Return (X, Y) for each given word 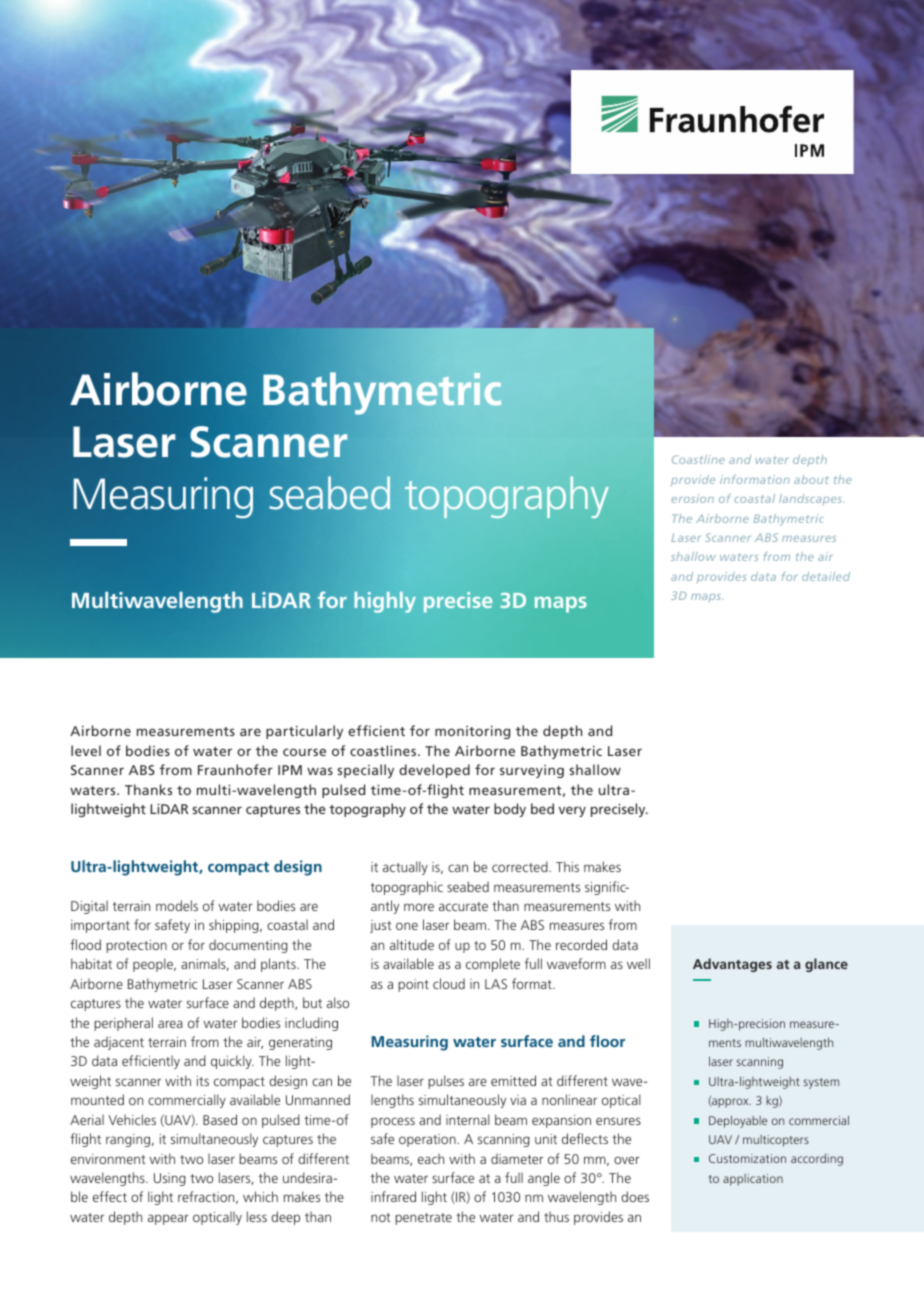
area (170, 1024)
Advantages (732, 965)
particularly (304, 732)
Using (170, 1179)
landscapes (811, 499)
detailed (826, 576)
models (177, 905)
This (567, 866)
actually (405, 868)
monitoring (472, 732)
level (86, 750)
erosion (692, 498)
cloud (449, 983)
